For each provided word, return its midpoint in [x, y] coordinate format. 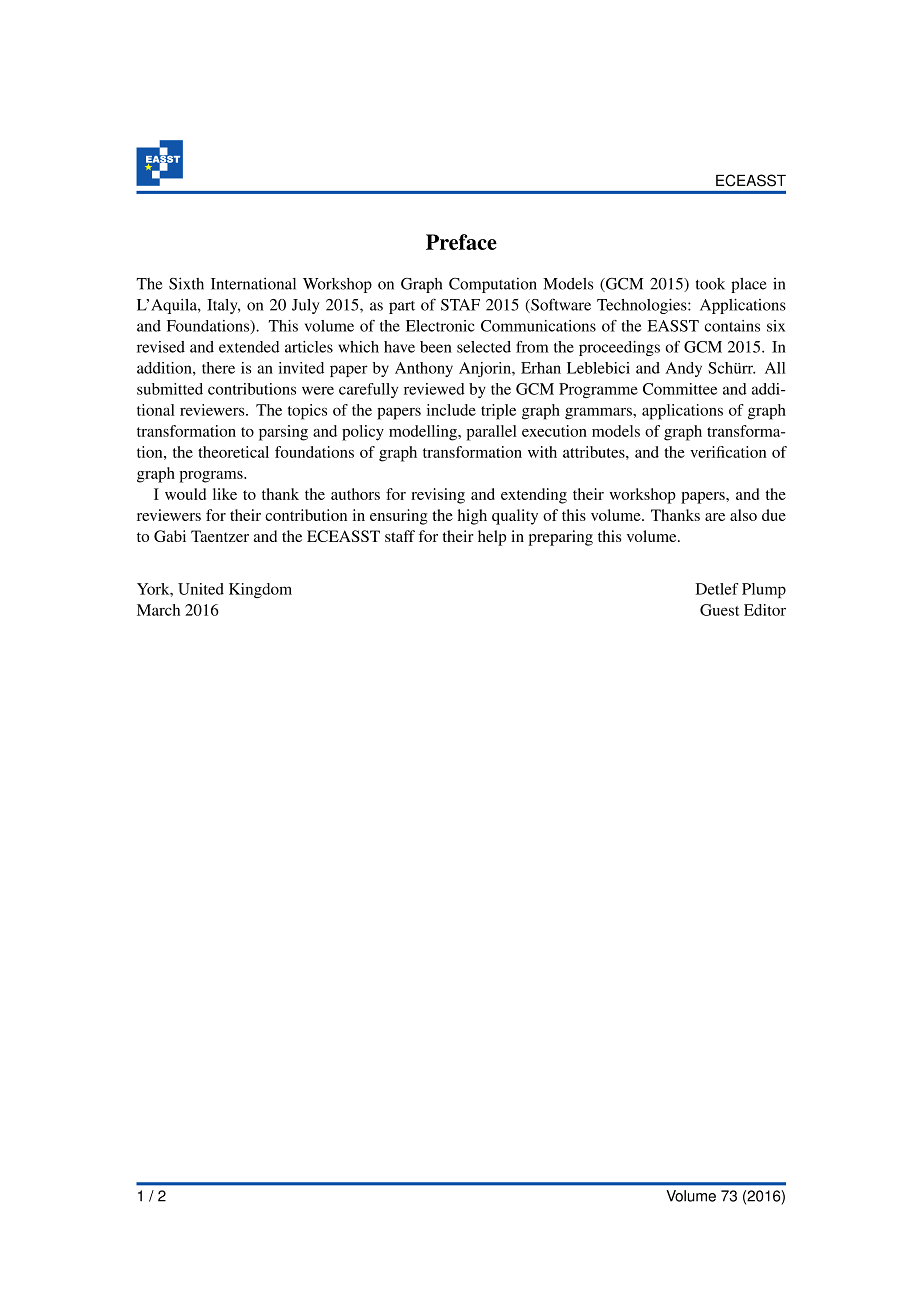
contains [732, 326]
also [743, 515]
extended [249, 347]
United [201, 589]
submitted [170, 389]
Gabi [170, 536]
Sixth [186, 283]
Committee [680, 389]
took [710, 284]
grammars [599, 413]
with [542, 452]
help [492, 538]
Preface [461, 242]
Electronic [440, 326]
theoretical [233, 452]
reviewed [434, 389]
